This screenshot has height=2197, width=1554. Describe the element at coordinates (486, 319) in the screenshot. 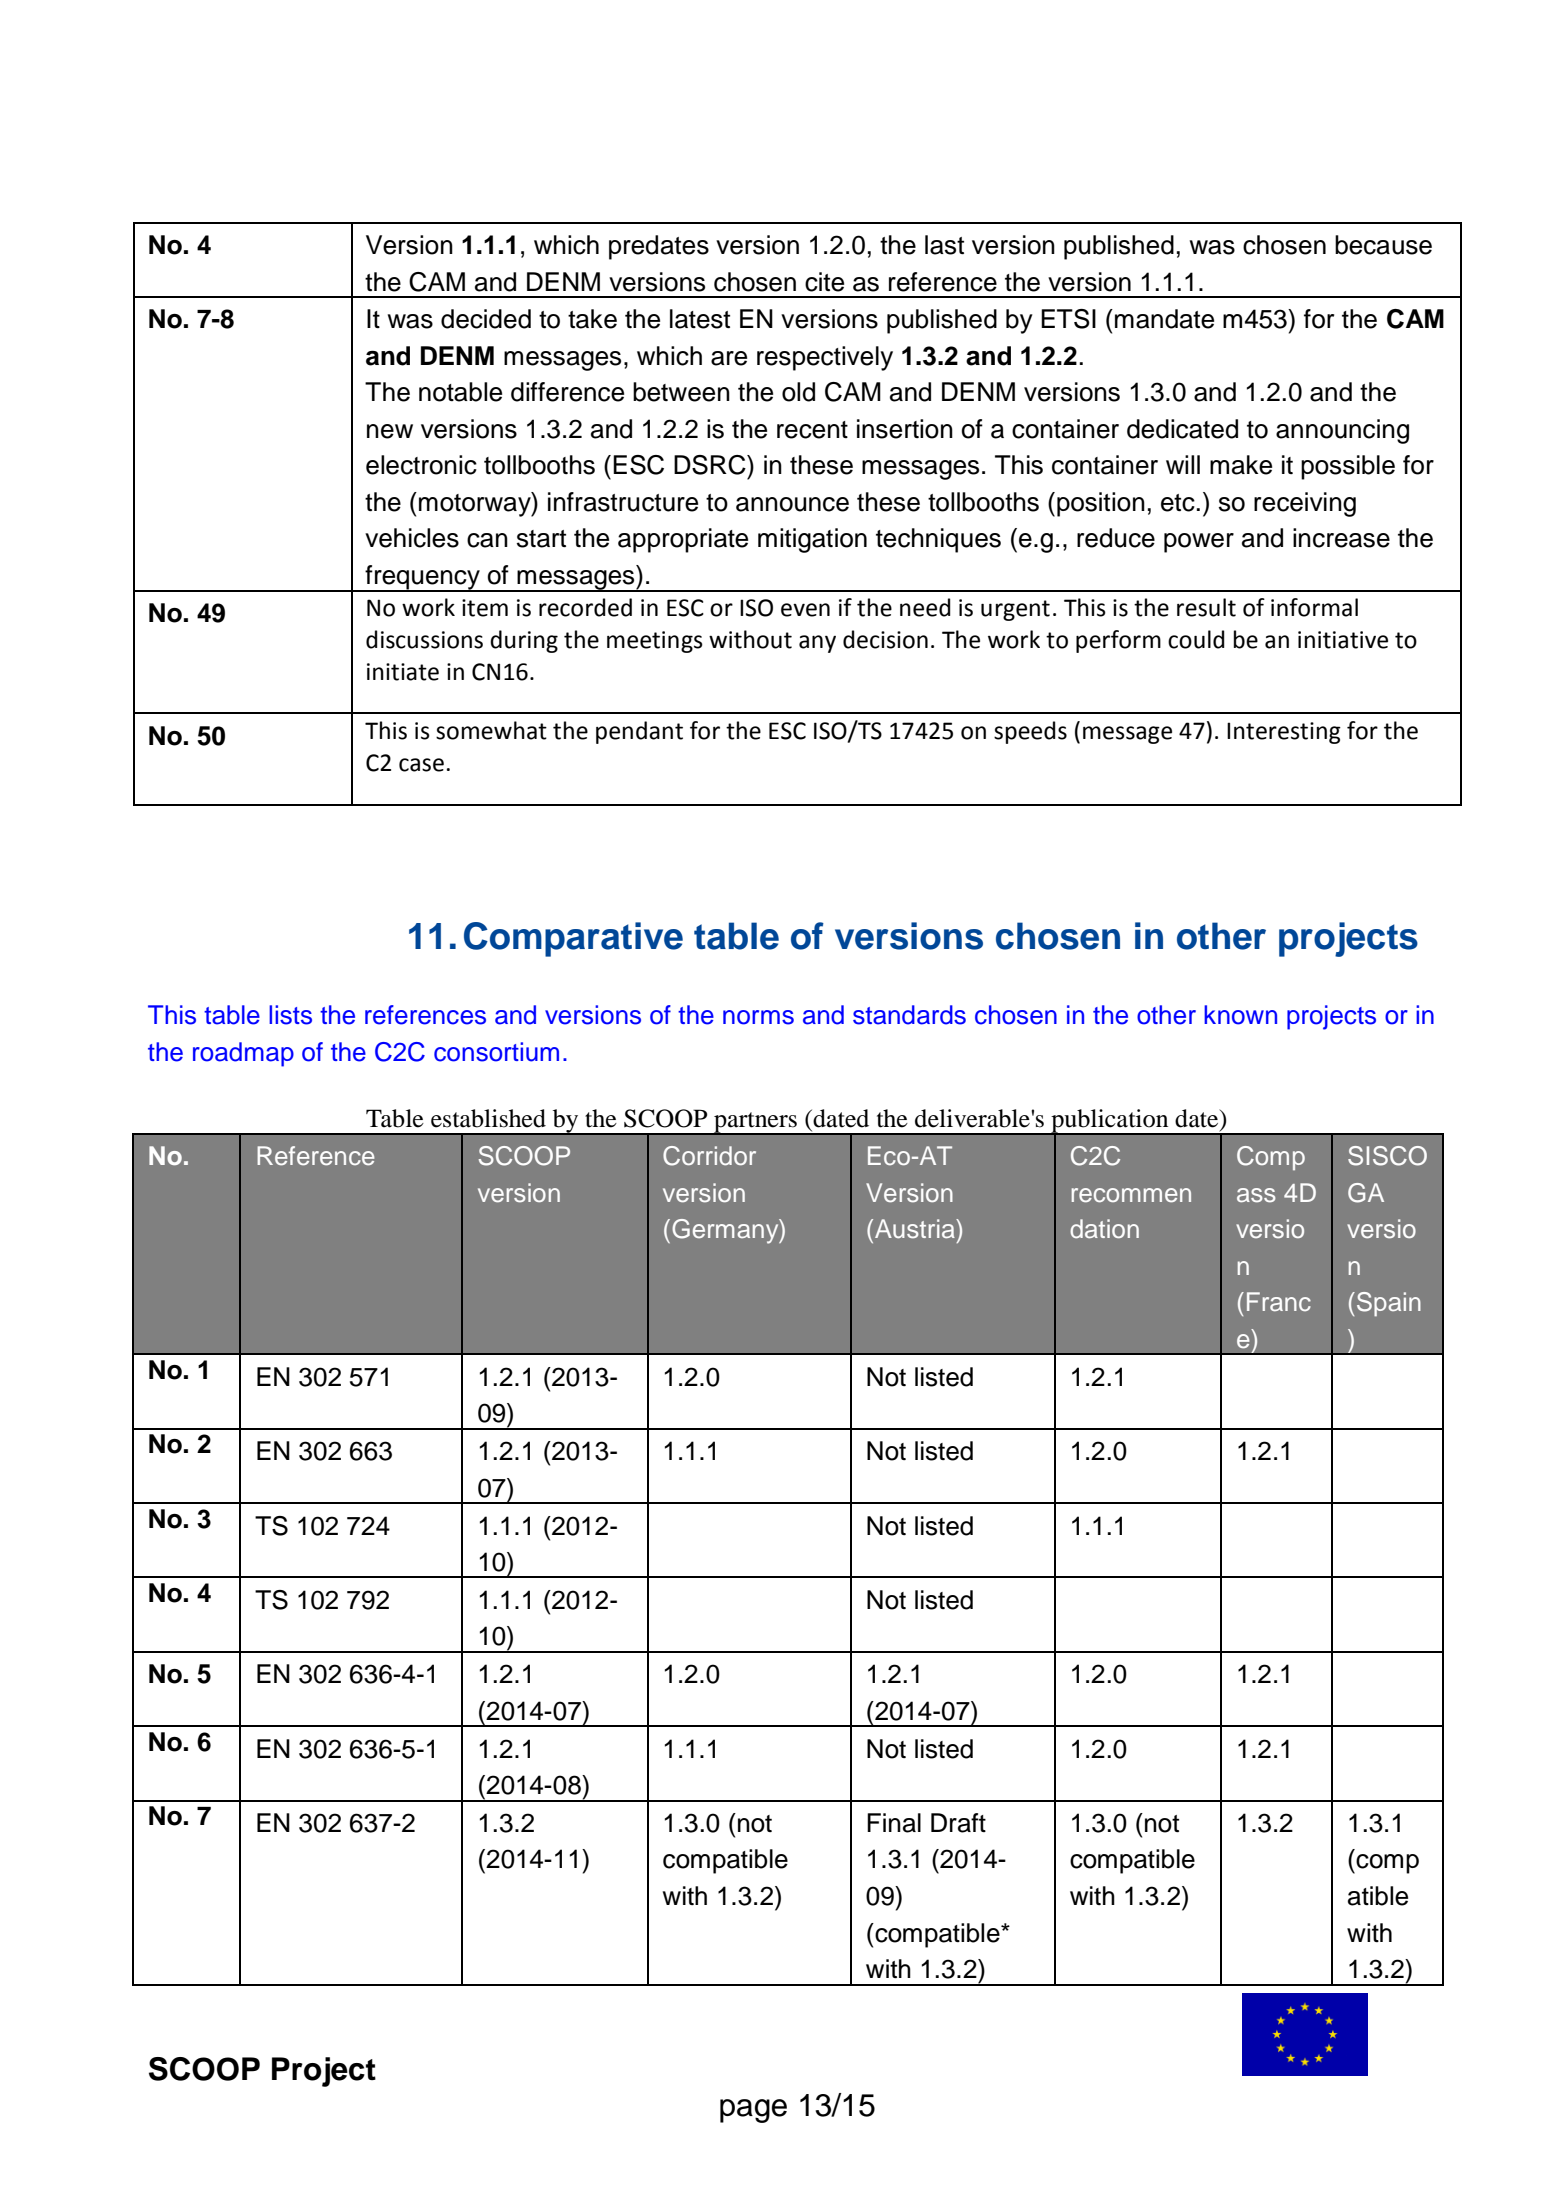

I see `decided` at that location.
